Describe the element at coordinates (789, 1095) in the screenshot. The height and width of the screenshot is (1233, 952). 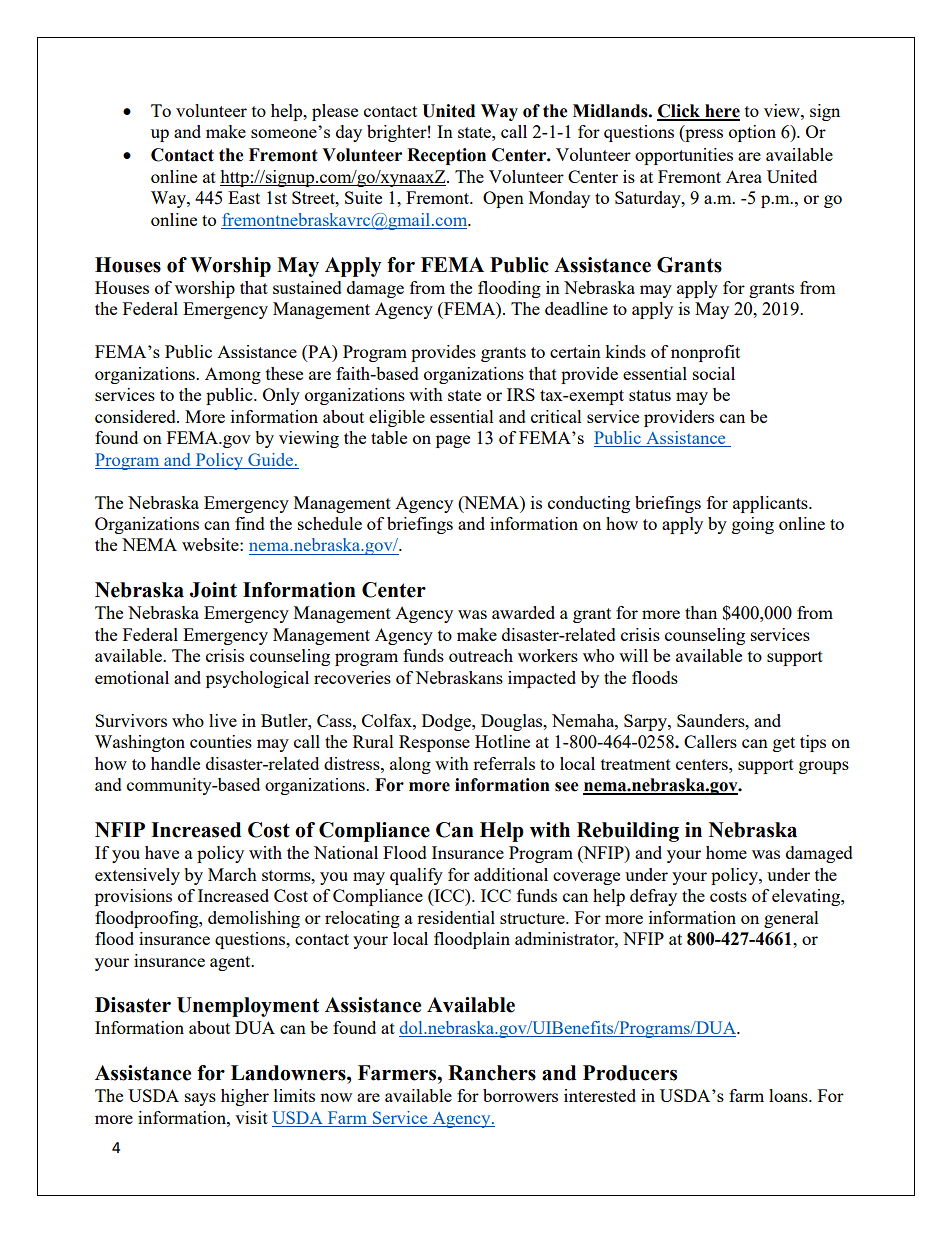
I see `loans` at that location.
